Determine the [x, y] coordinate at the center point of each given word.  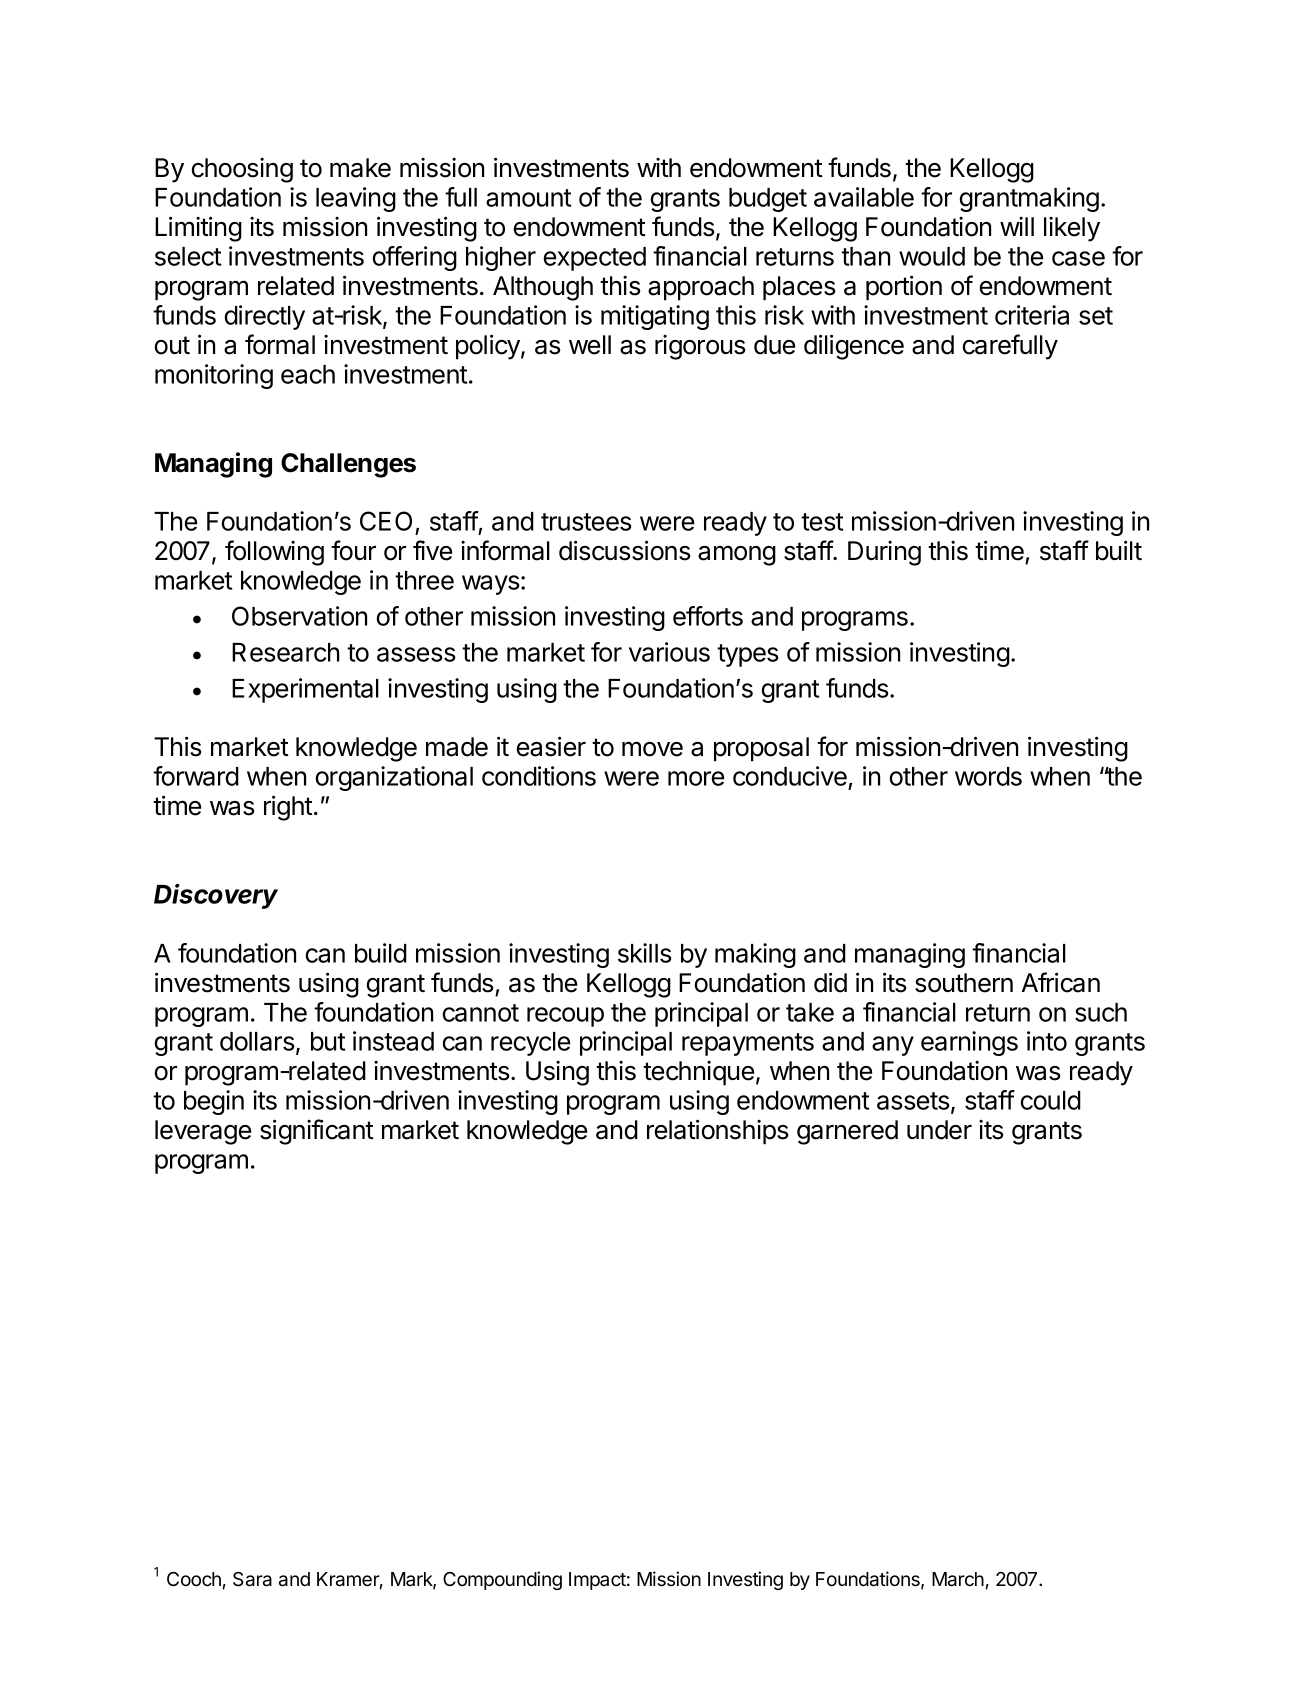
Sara [252, 1579]
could [1051, 1100]
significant [317, 1132]
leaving [356, 199]
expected [595, 259]
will [1017, 226]
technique [698, 1073]
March [958, 1579]
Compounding [502, 1580]
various [669, 652]
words [988, 776]
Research [285, 652]
